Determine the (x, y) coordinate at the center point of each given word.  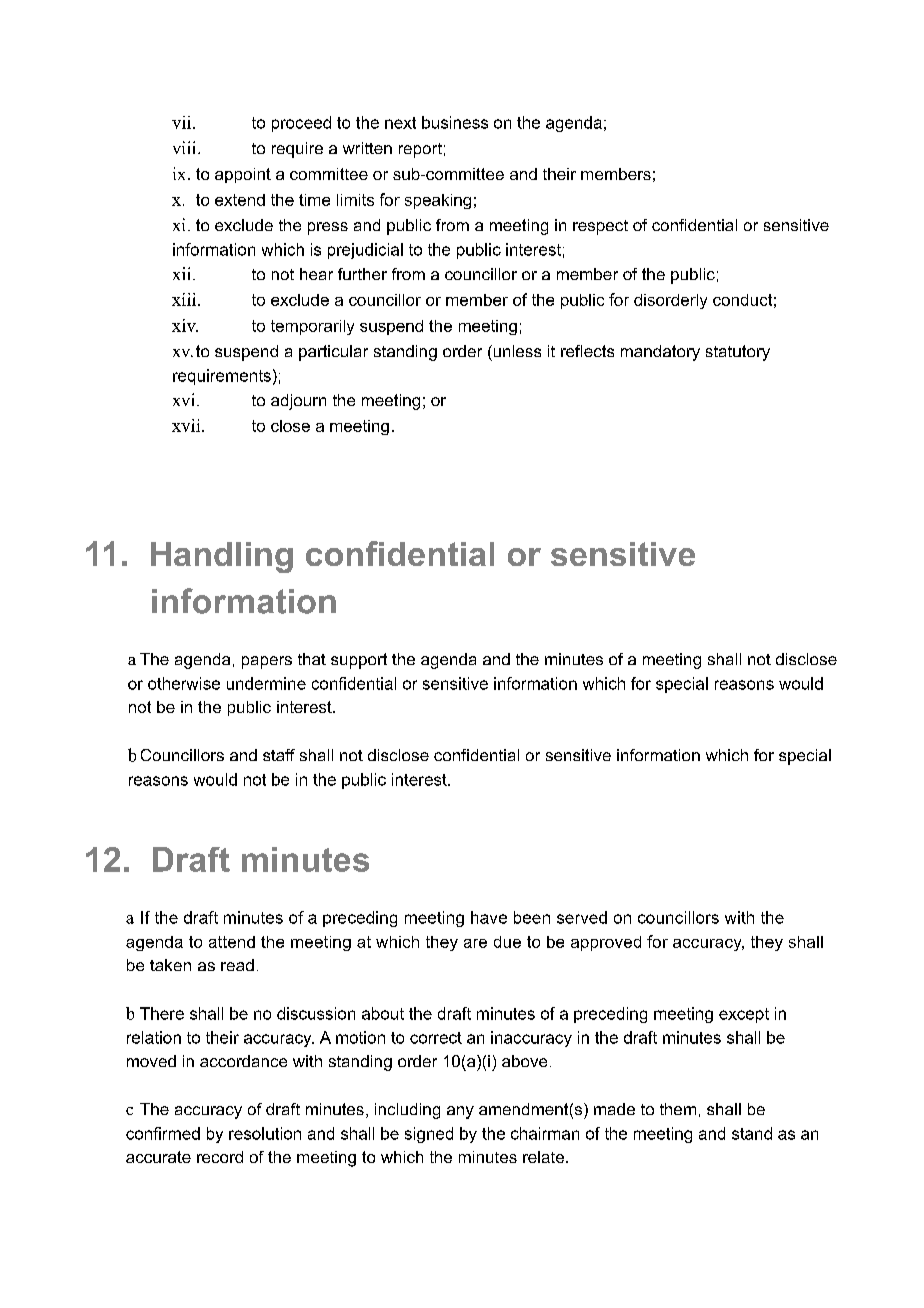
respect (600, 227)
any (460, 1112)
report (420, 150)
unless (516, 351)
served (582, 917)
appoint (243, 175)
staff (279, 755)
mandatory (660, 353)
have (489, 917)
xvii (187, 425)
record (220, 1157)
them (678, 1109)
